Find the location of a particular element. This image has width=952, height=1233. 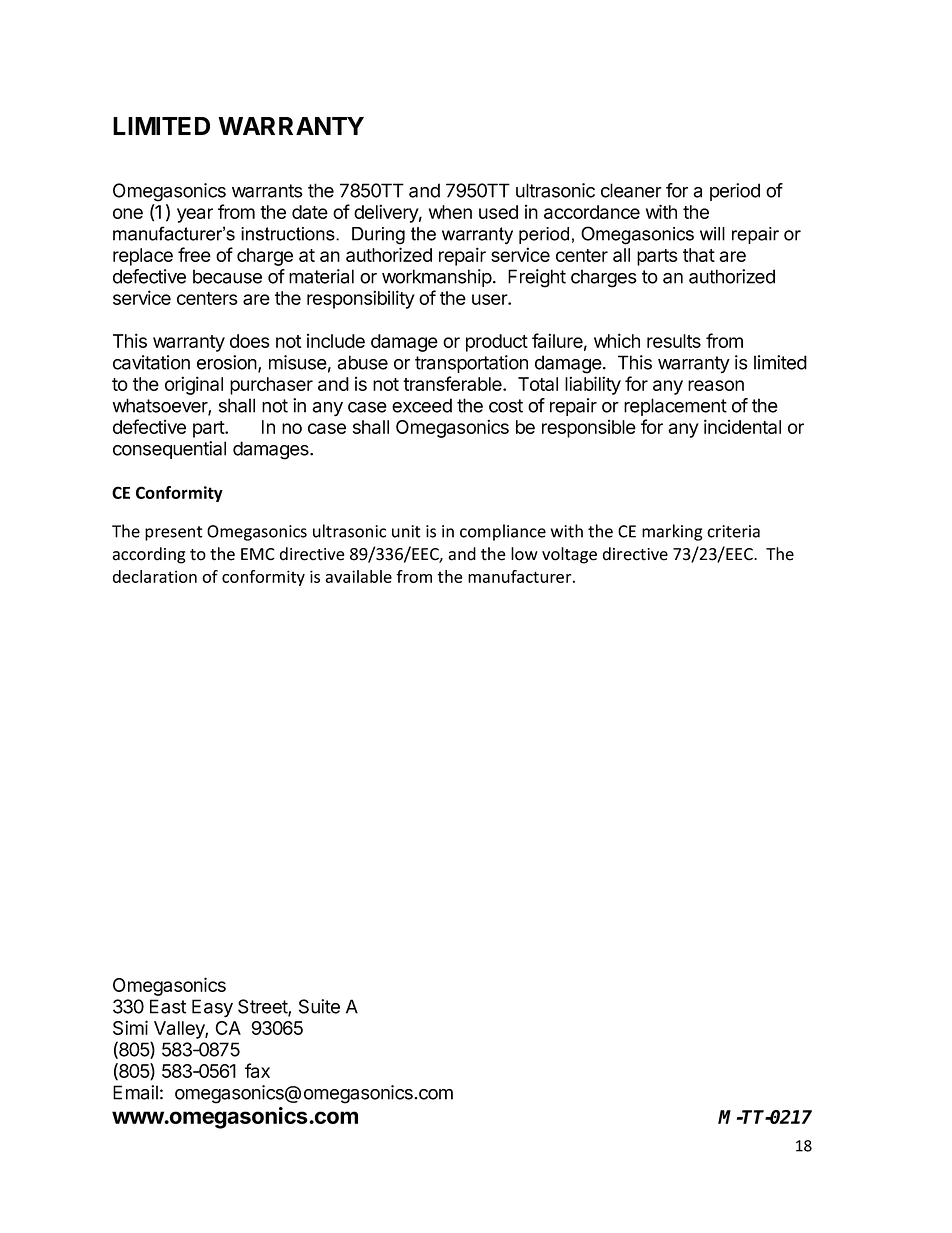

will is located at coordinates (712, 234).
